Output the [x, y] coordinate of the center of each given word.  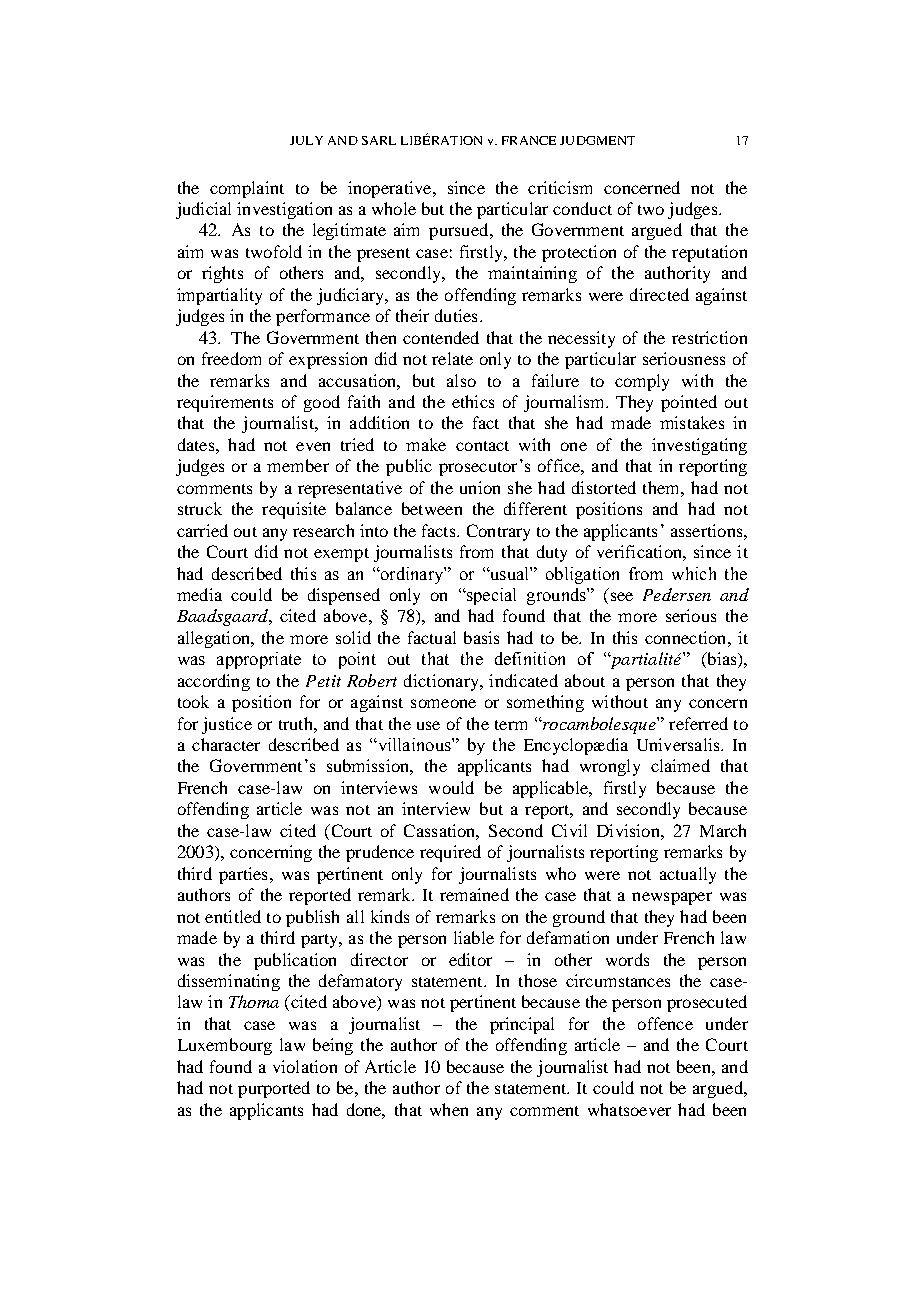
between [432, 508]
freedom [231, 358]
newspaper [672, 898]
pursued [460, 231]
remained [474, 894]
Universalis [679, 744]
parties [243, 875]
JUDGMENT [597, 140]
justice [227, 725]
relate [452, 358]
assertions [708, 530]
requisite [294, 510]
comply [642, 382]
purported [274, 1089]
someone [443, 703]
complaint [247, 189]
